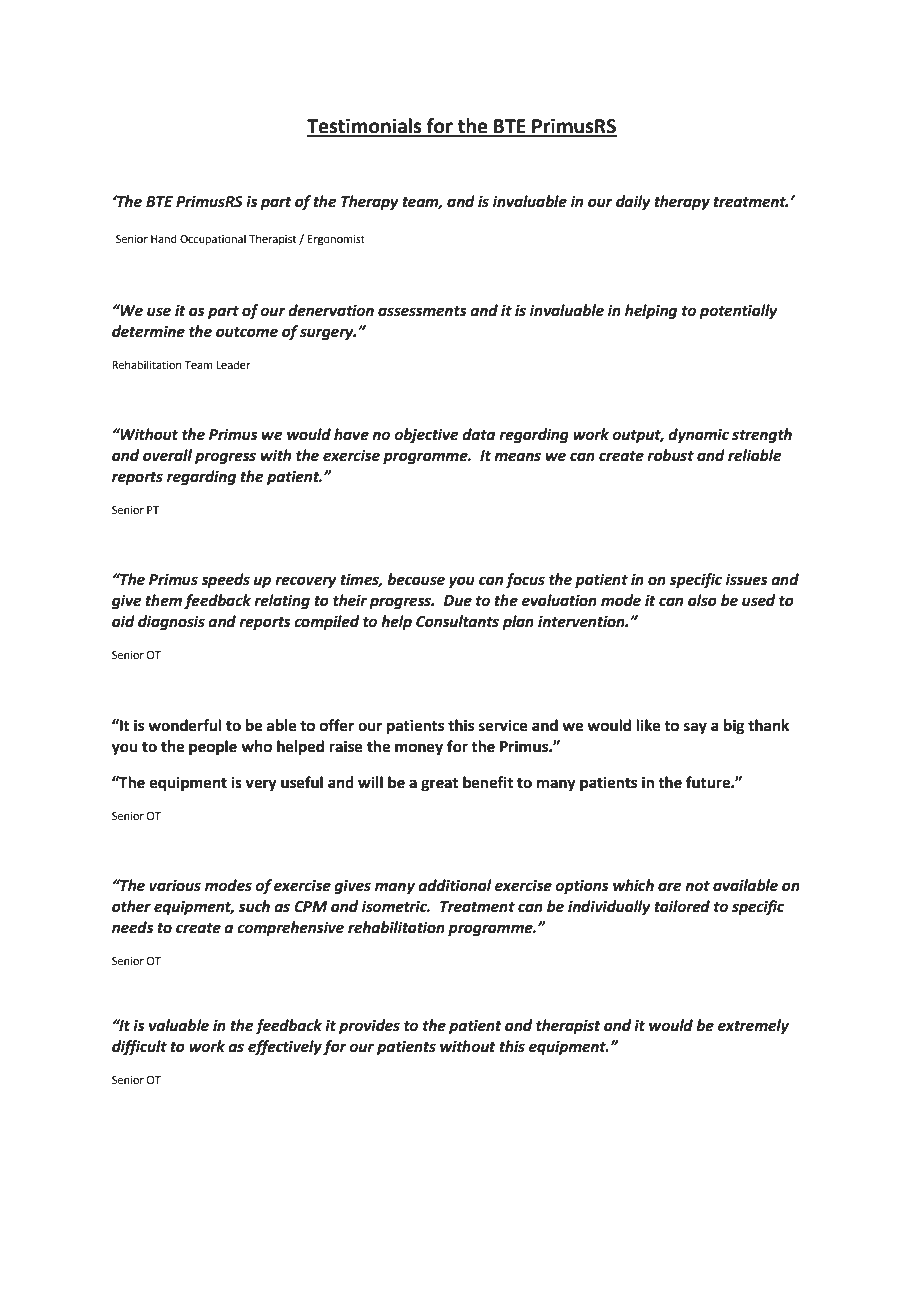 This screenshot has width=924, height=1308. Describe the element at coordinates (633, 203) in the screenshot. I see `daily` at that location.
